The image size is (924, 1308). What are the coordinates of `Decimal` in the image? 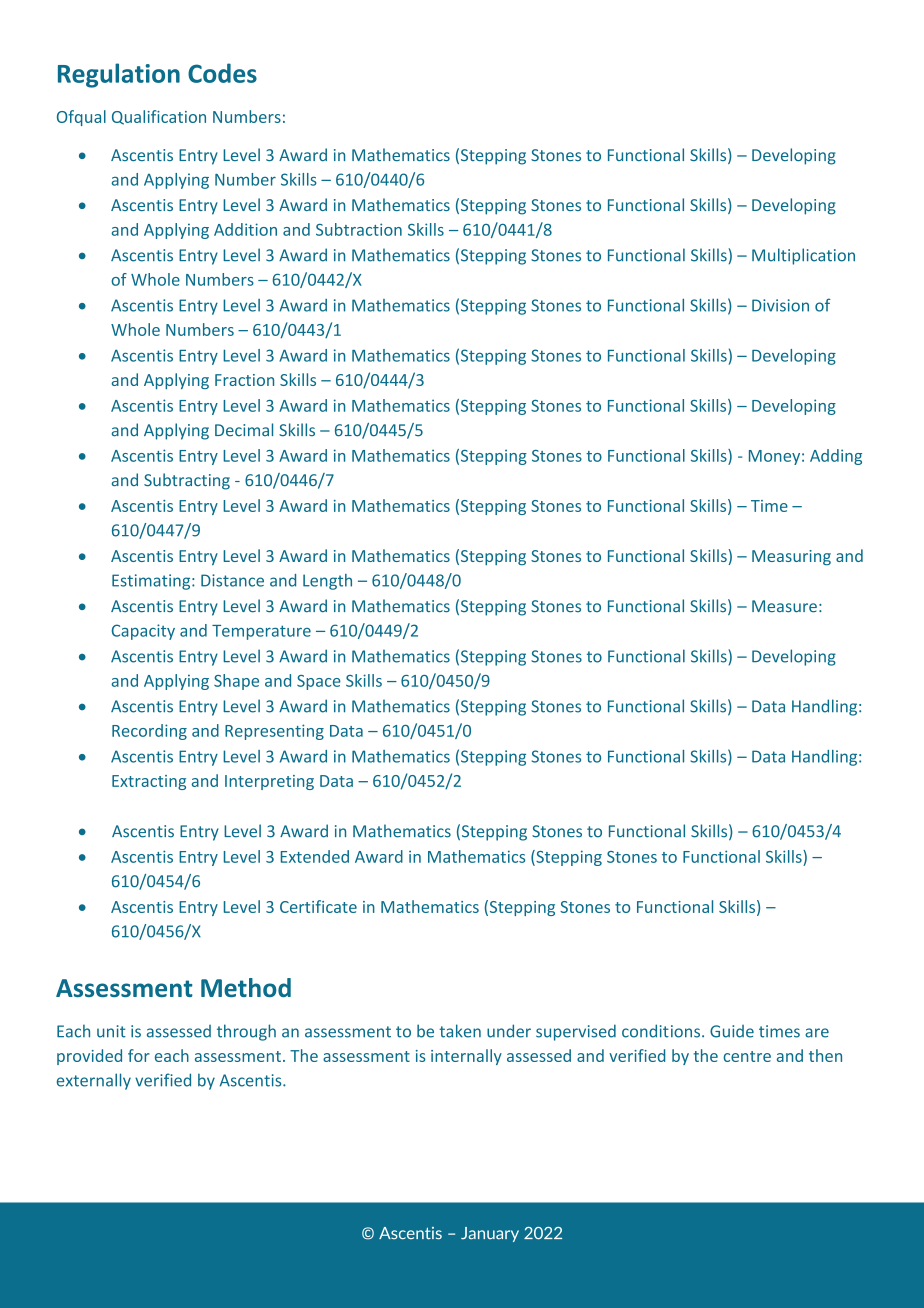 It's located at (244, 430).
